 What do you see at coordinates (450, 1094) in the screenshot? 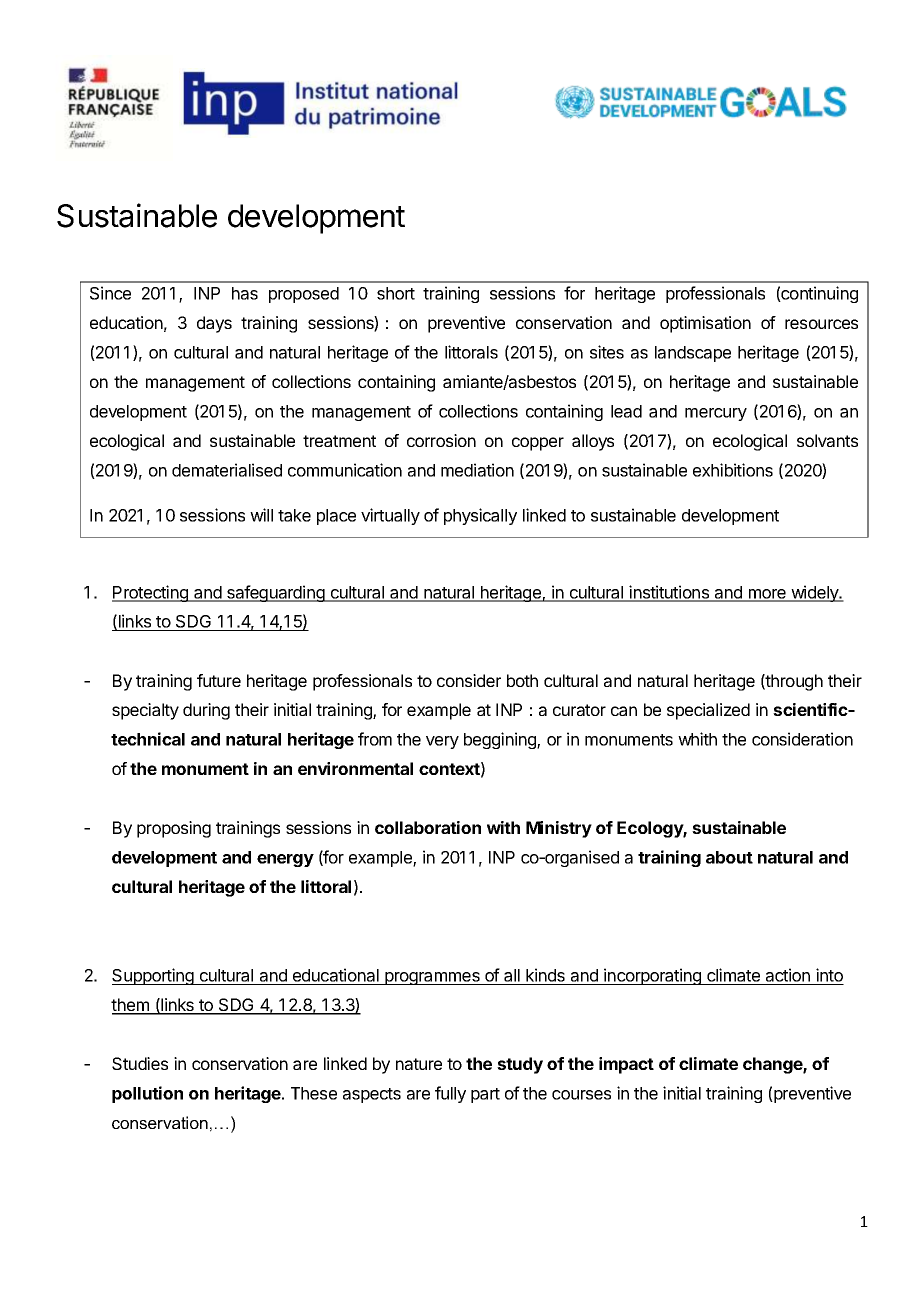
I see `fully` at bounding box center [450, 1094].
